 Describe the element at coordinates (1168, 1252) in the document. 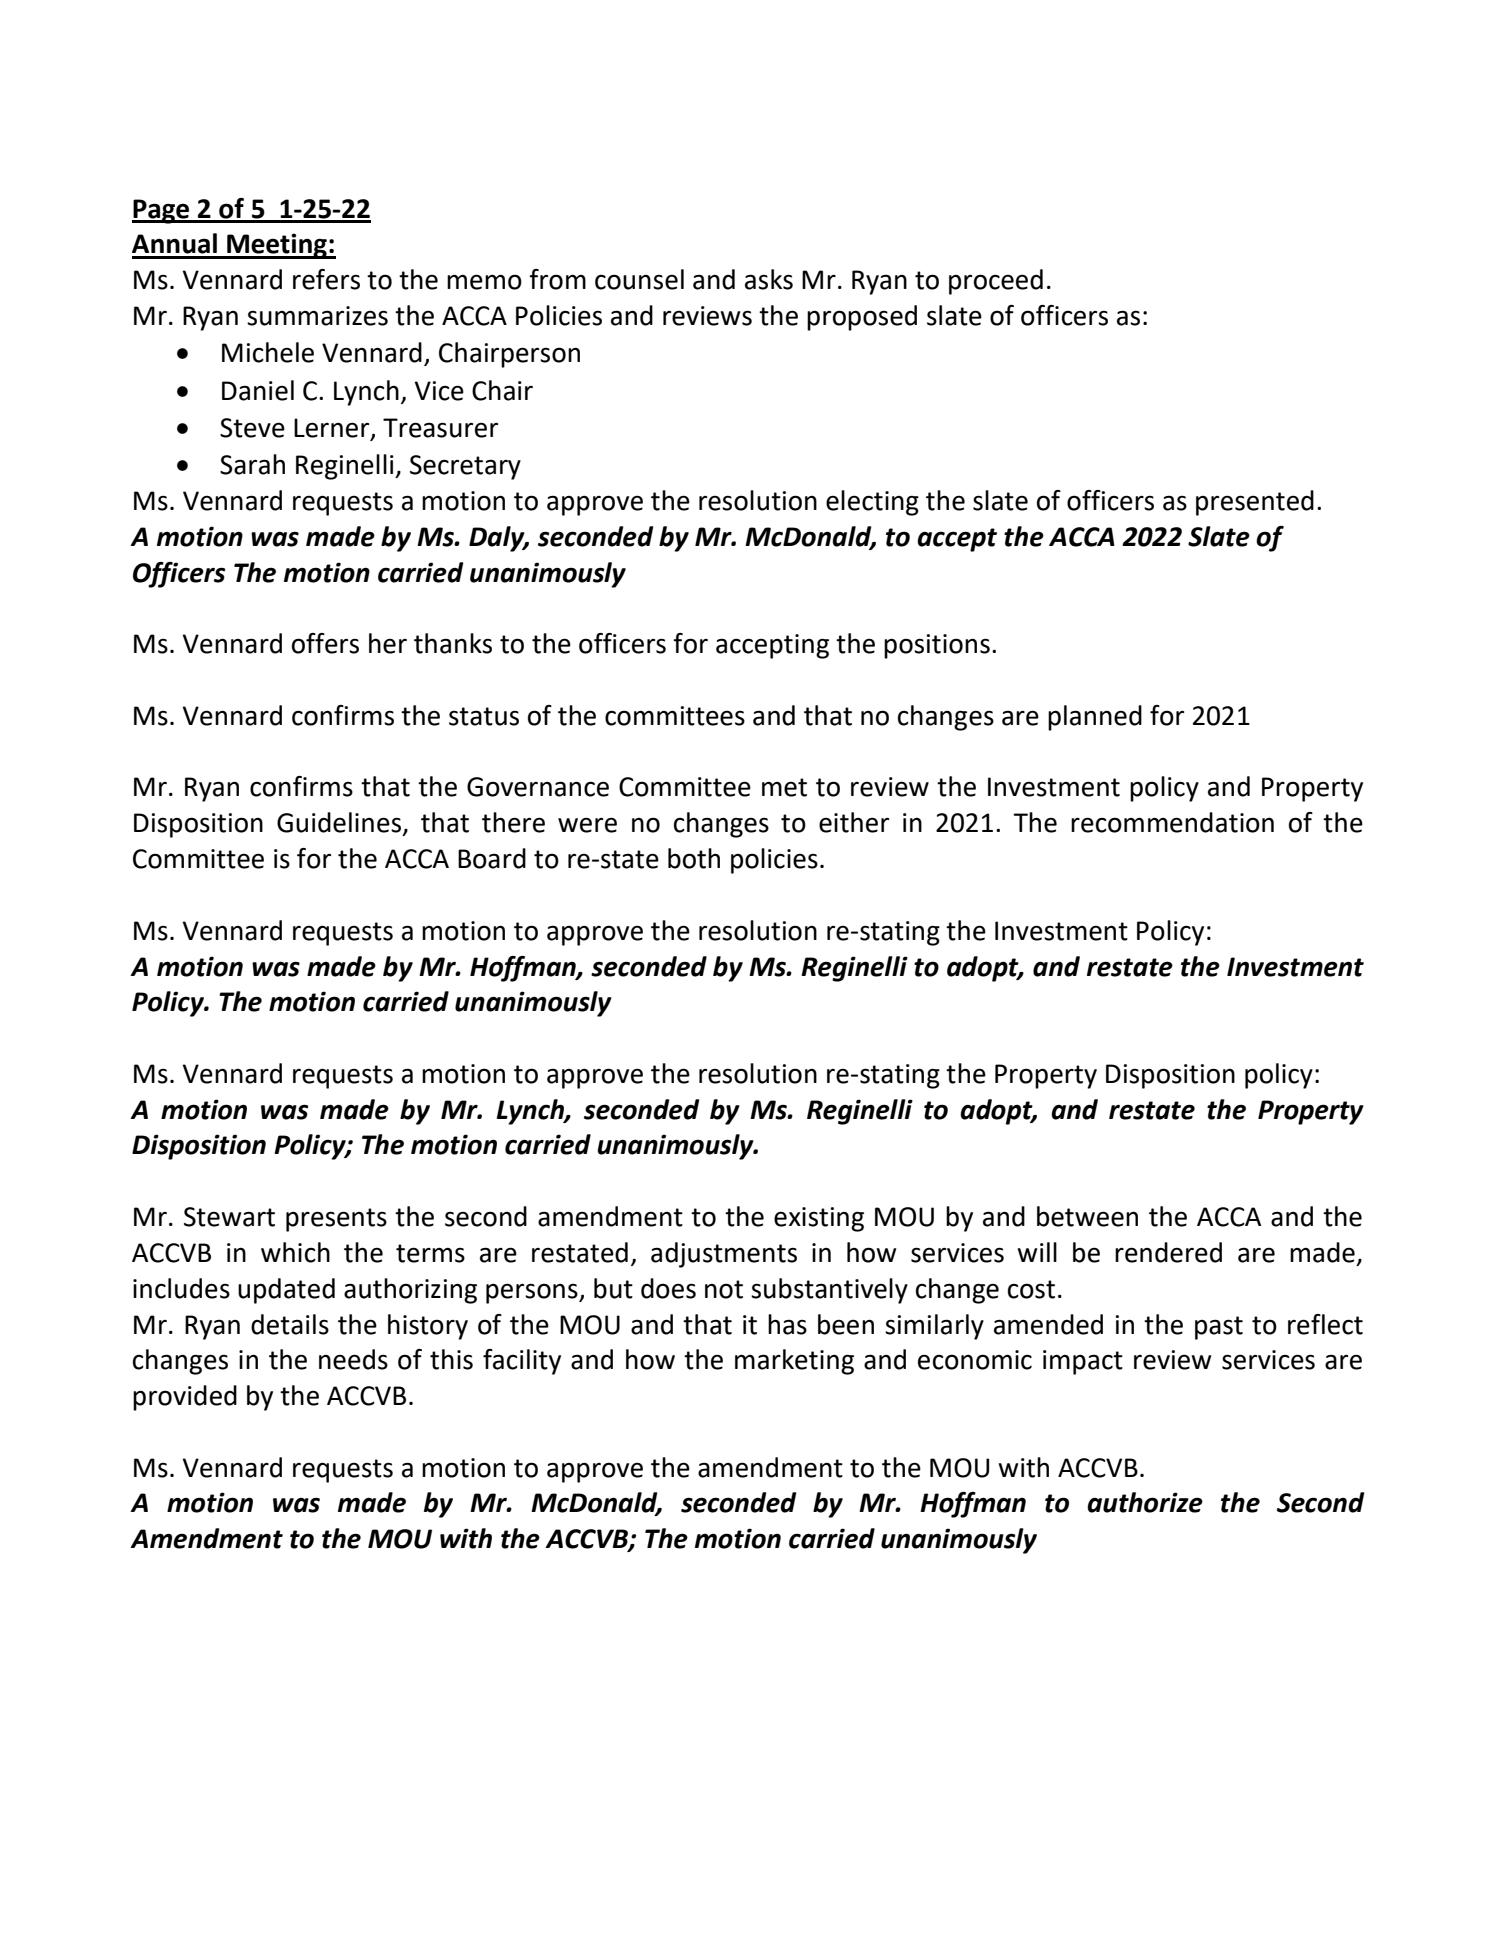

I see `rendered` at that location.
